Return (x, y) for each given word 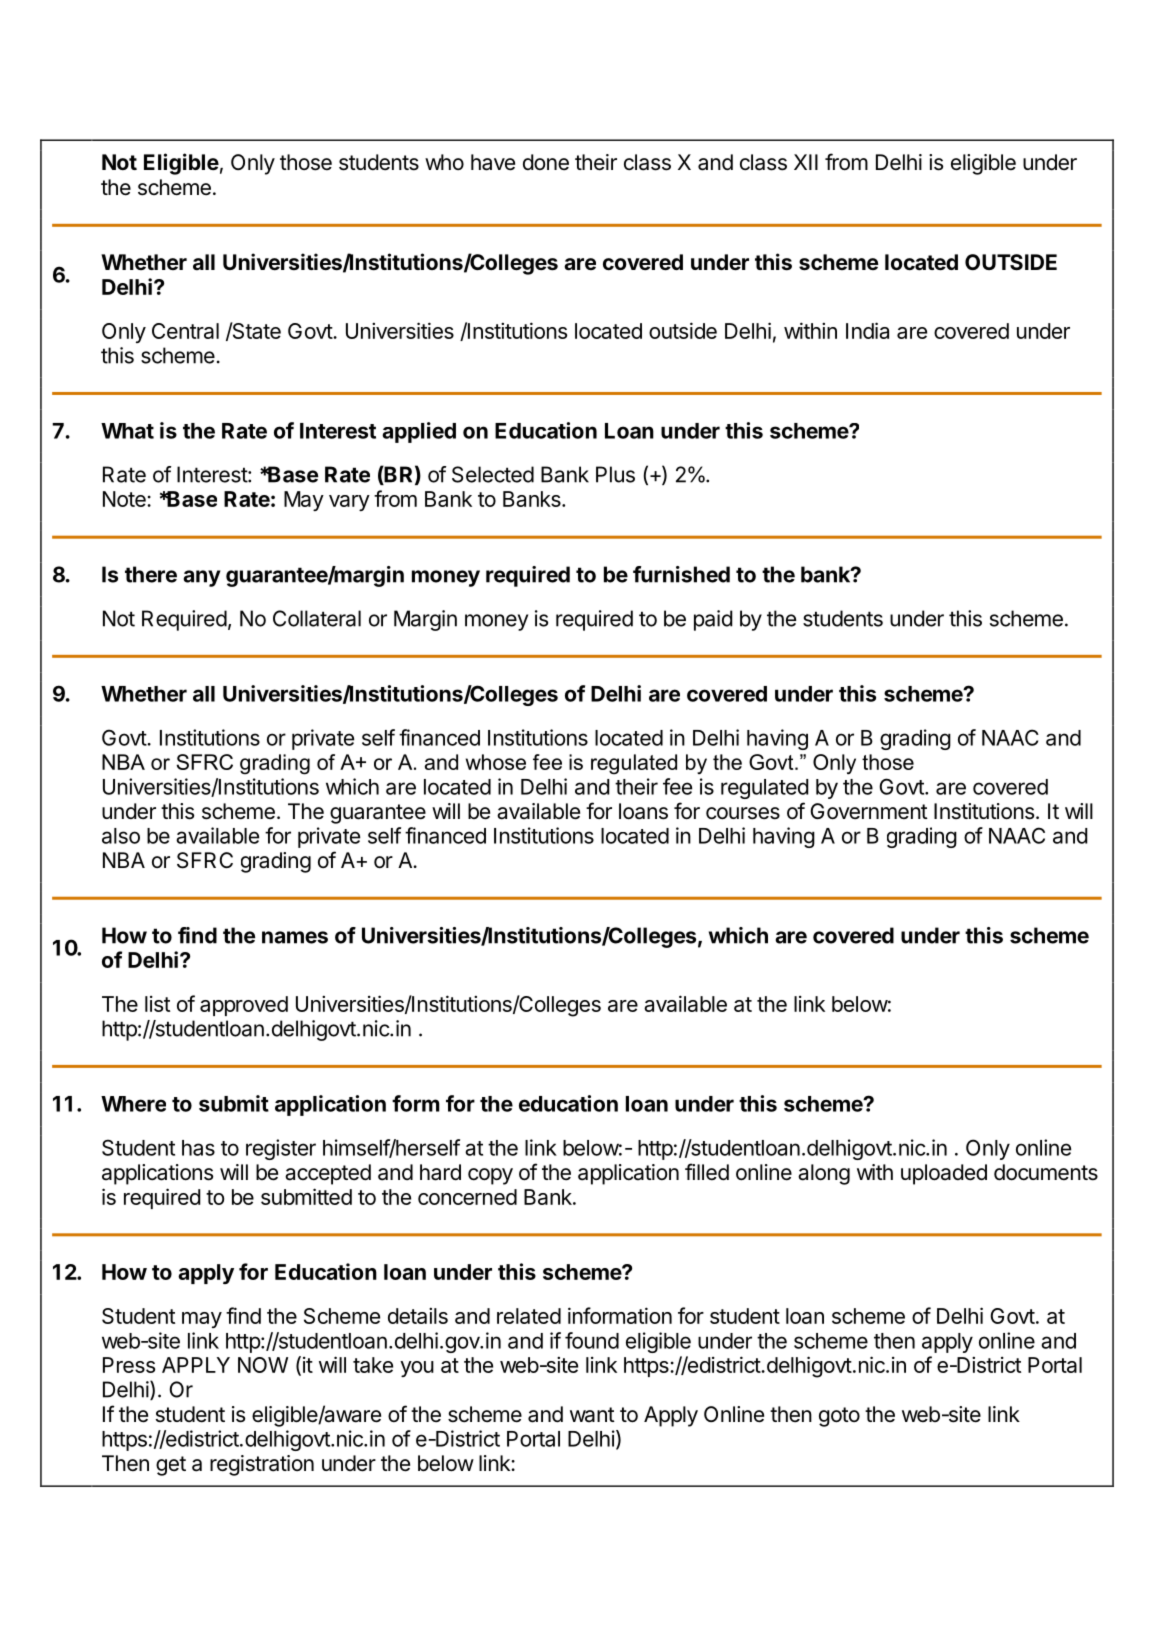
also (121, 836)
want (592, 1415)
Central (185, 331)
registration (262, 1465)
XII (806, 162)
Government (869, 811)
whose (496, 762)
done (546, 162)
